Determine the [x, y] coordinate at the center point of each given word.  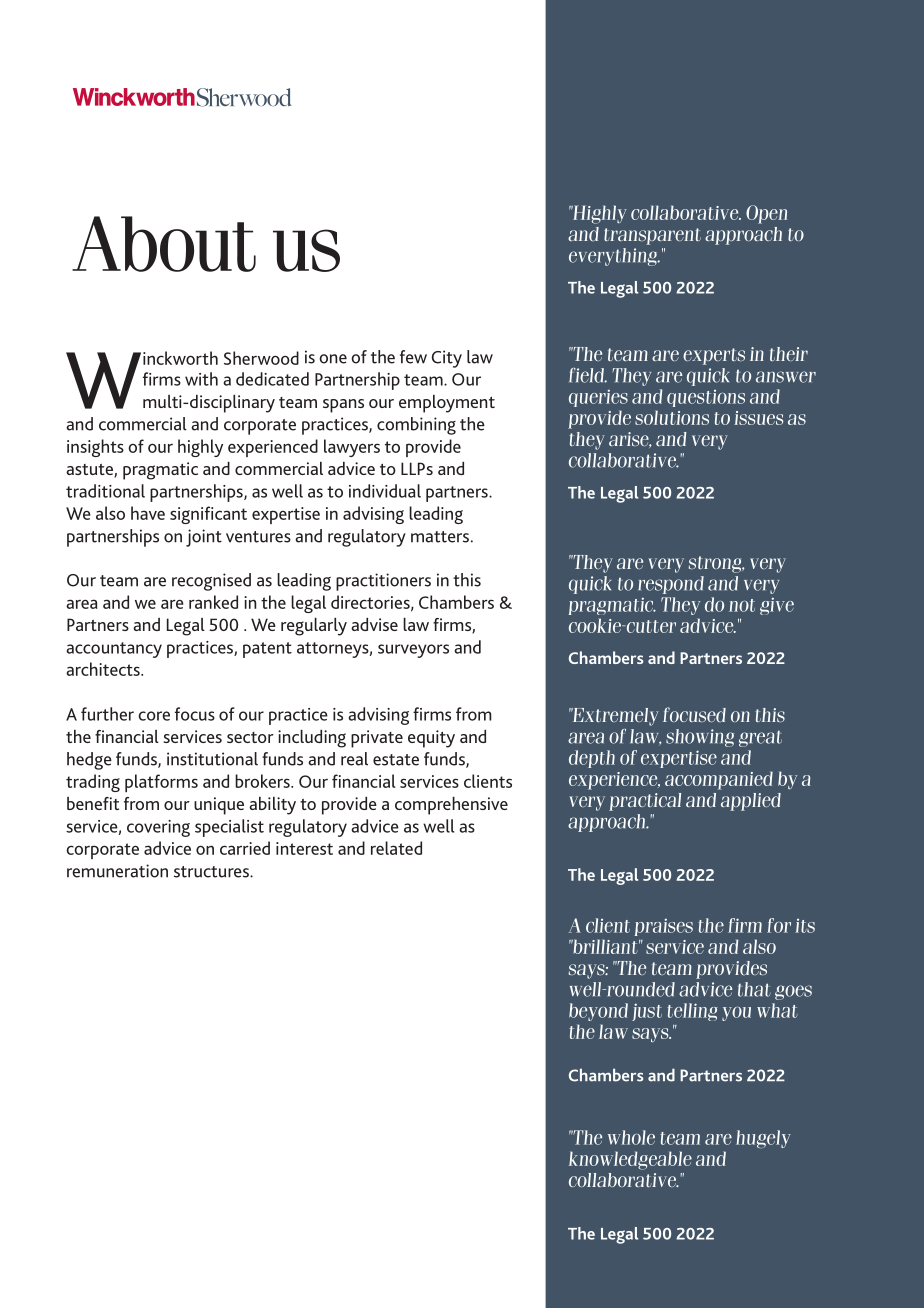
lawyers [352, 448]
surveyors [413, 651]
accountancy [114, 650]
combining [416, 426]
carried [245, 848]
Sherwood [261, 358]
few [413, 357]
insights [95, 448]
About [164, 244]
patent [267, 650]
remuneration [117, 871]
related [396, 848]
